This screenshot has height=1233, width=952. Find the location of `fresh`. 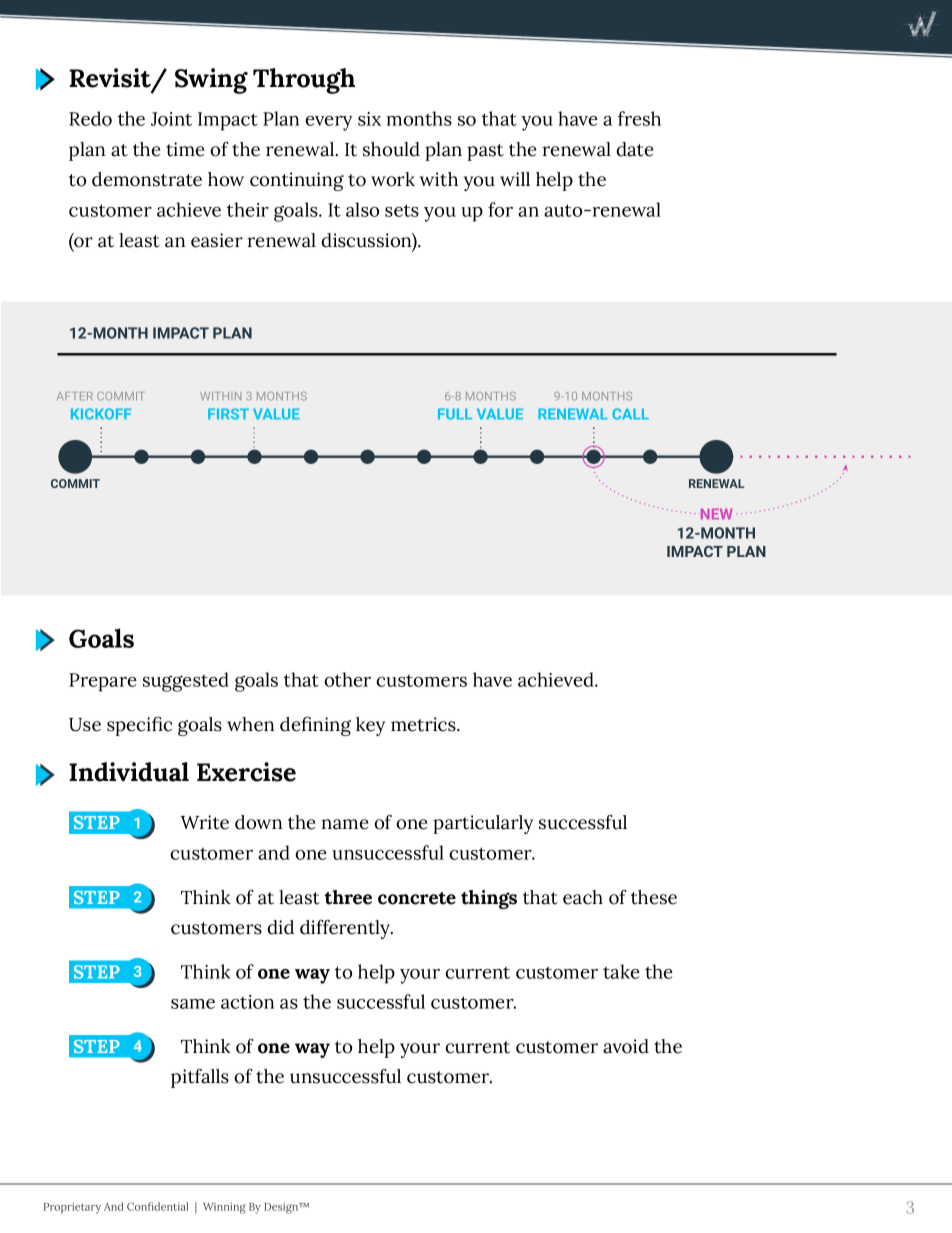

fresh is located at coordinates (639, 118).
